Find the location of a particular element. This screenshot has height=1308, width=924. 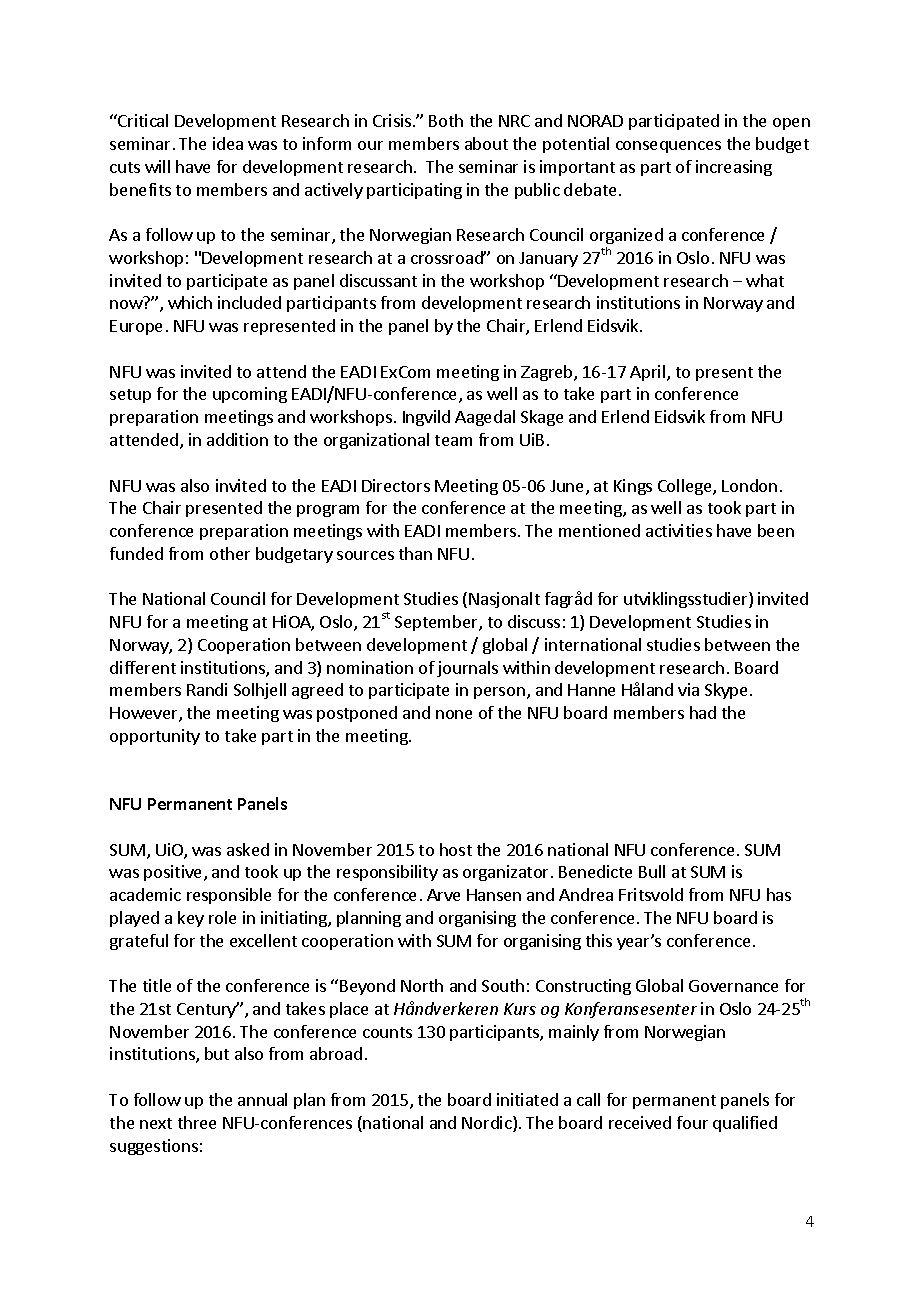

team is located at coordinates (453, 440).
